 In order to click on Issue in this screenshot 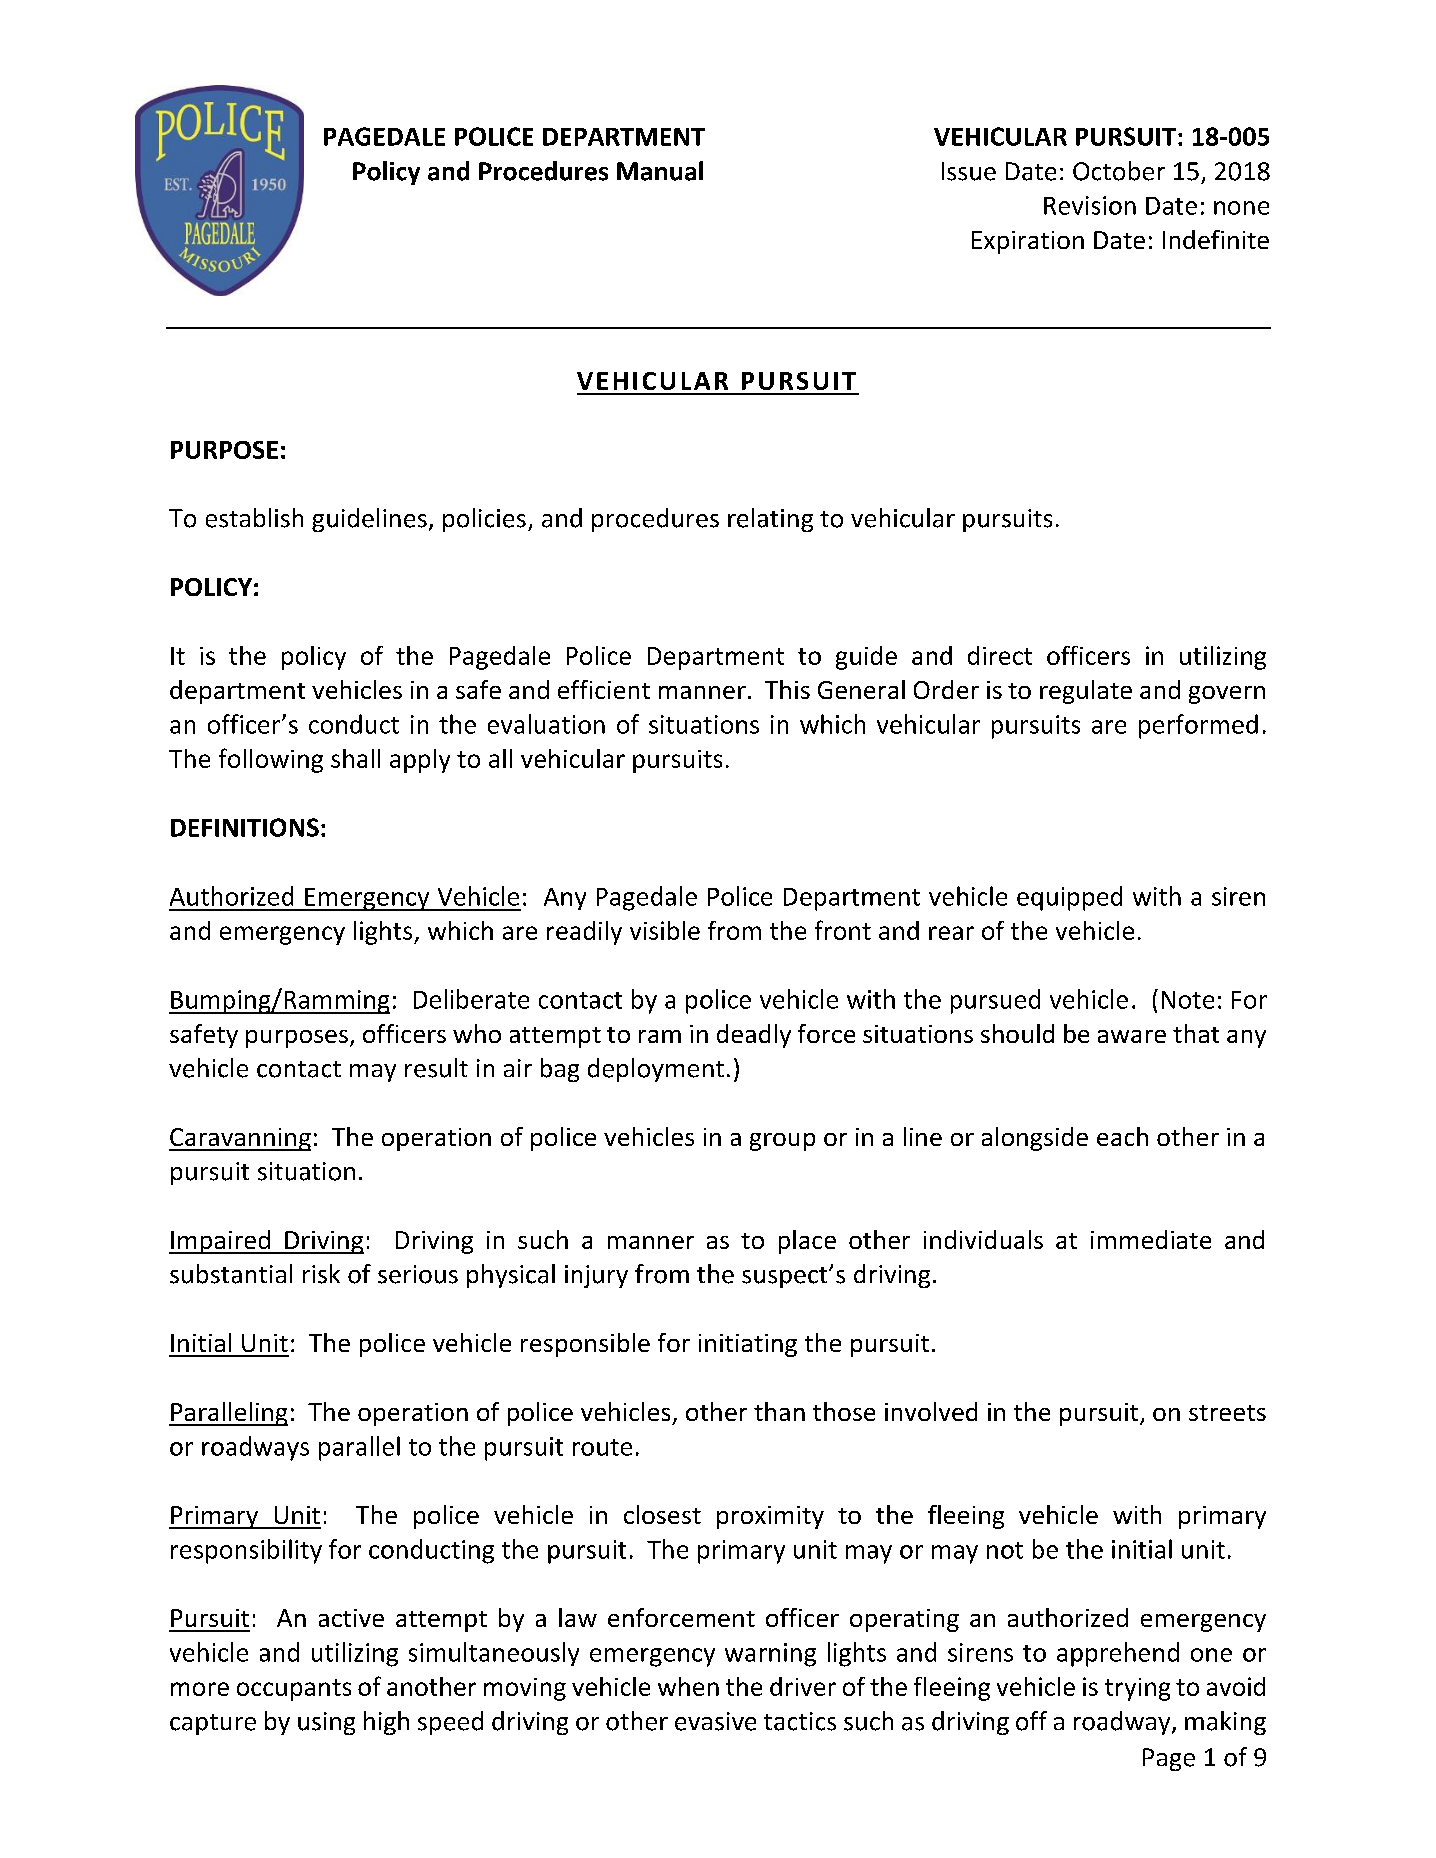, I will do `click(969, 171)`.
